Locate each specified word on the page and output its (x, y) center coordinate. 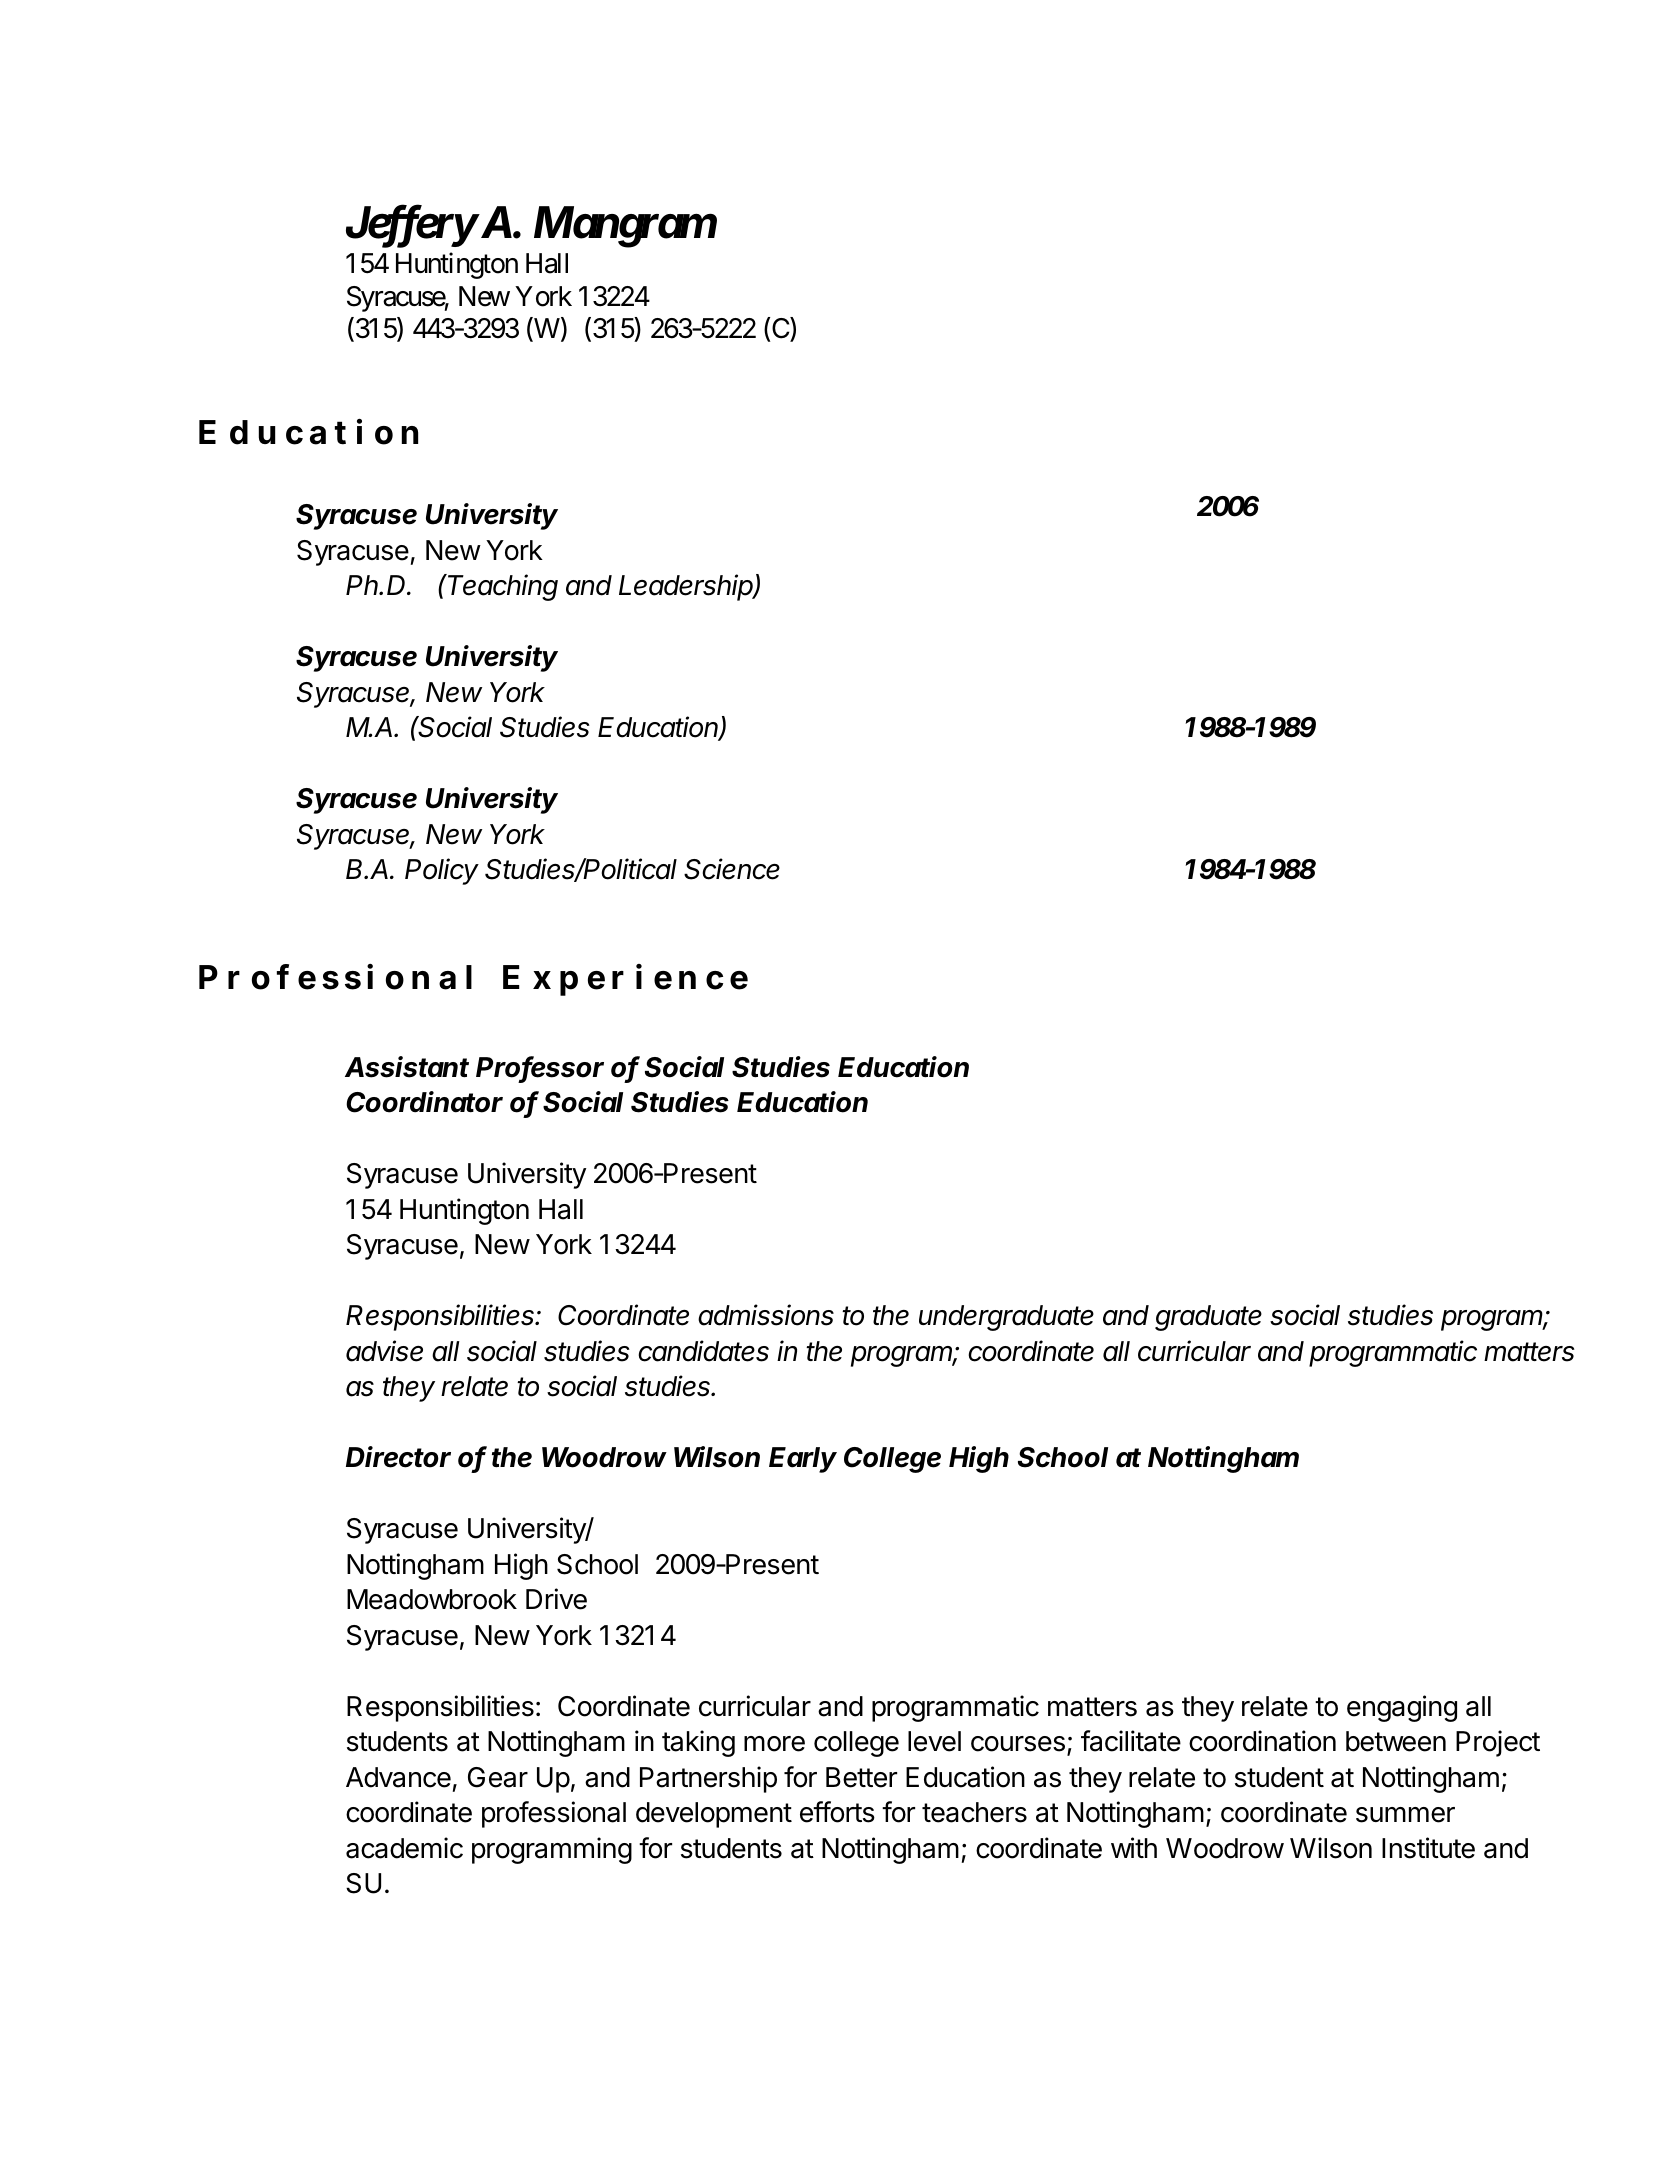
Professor (540, 1068)
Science (732, 869)
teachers (974, 1812)
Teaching (503, 587)
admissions (766, 1315)
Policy (442, 871)
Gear (498, 1777)
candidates (703, 1351)
